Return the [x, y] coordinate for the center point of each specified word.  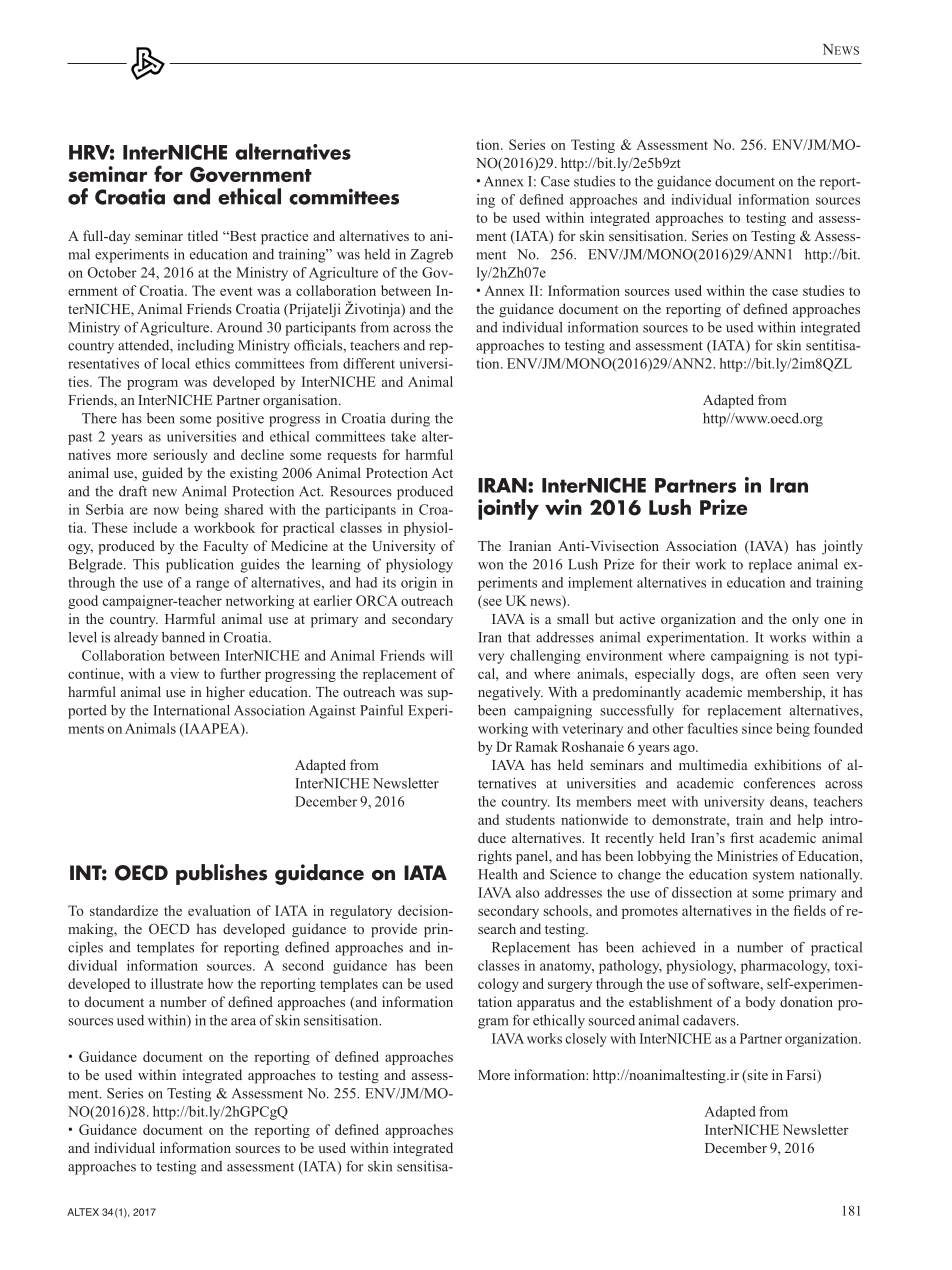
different [369, 363]
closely [586, 1040]
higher [225, 693]
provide [394, 930]
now [166, 511]
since [757, 728]
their [676, 564]
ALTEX [83, 1212]
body [760, 1003]
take [403, 436]
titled [202, 235]
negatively [510, 693]
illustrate [177, 983]
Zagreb [431, 256]
